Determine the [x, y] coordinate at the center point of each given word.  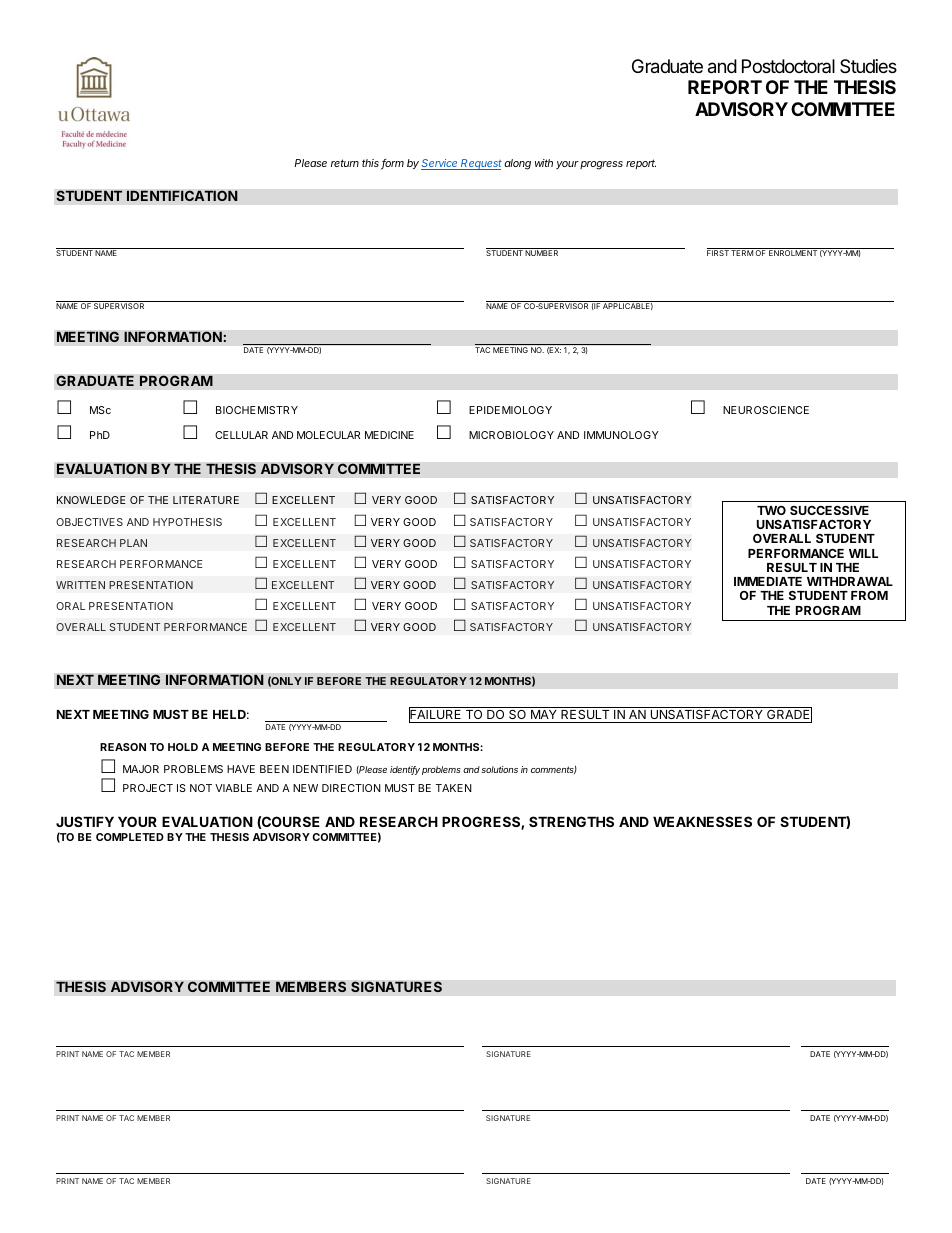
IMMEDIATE [768, 581]
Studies [868, 66]
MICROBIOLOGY [511, 435]
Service [440, 164]
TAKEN [453, 788]
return [345, 163]
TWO [771, 510]
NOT [201, 788]
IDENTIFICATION [182, 196]
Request [480, 164]
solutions [500, 769]
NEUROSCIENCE [766, 410]
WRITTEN [80, 585]
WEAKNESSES [702, 821]
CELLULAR [241, 435]
